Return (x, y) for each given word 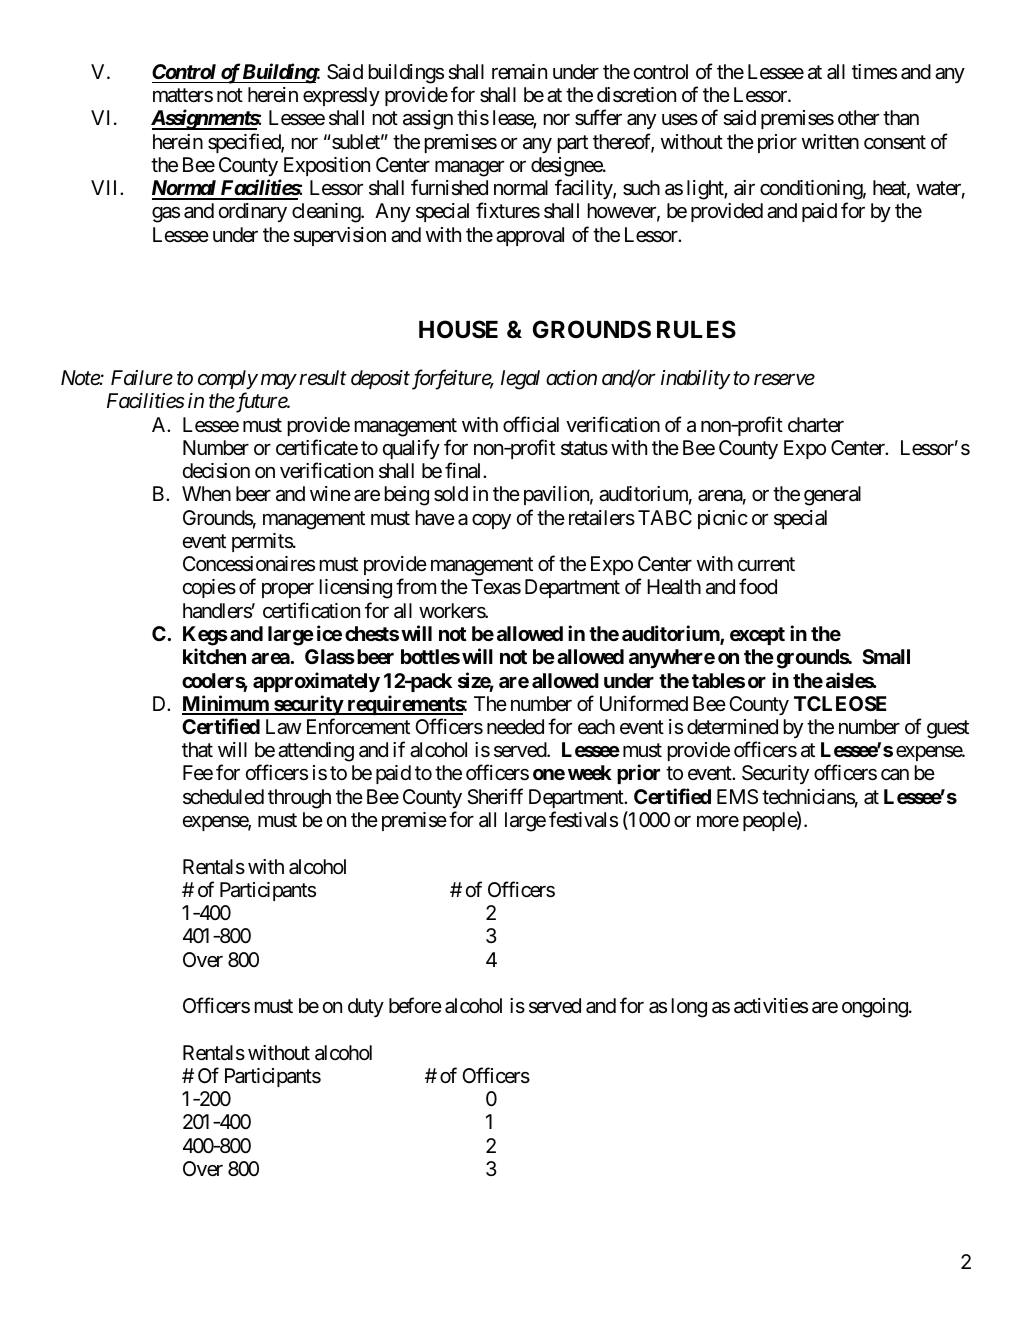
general (832, 496)
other (858, 117)
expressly (341, 96)
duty (366, 1007)
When (206, 493)
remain (519, 72)
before (415, 1005)
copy (491, 521)
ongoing (875, 1008)
